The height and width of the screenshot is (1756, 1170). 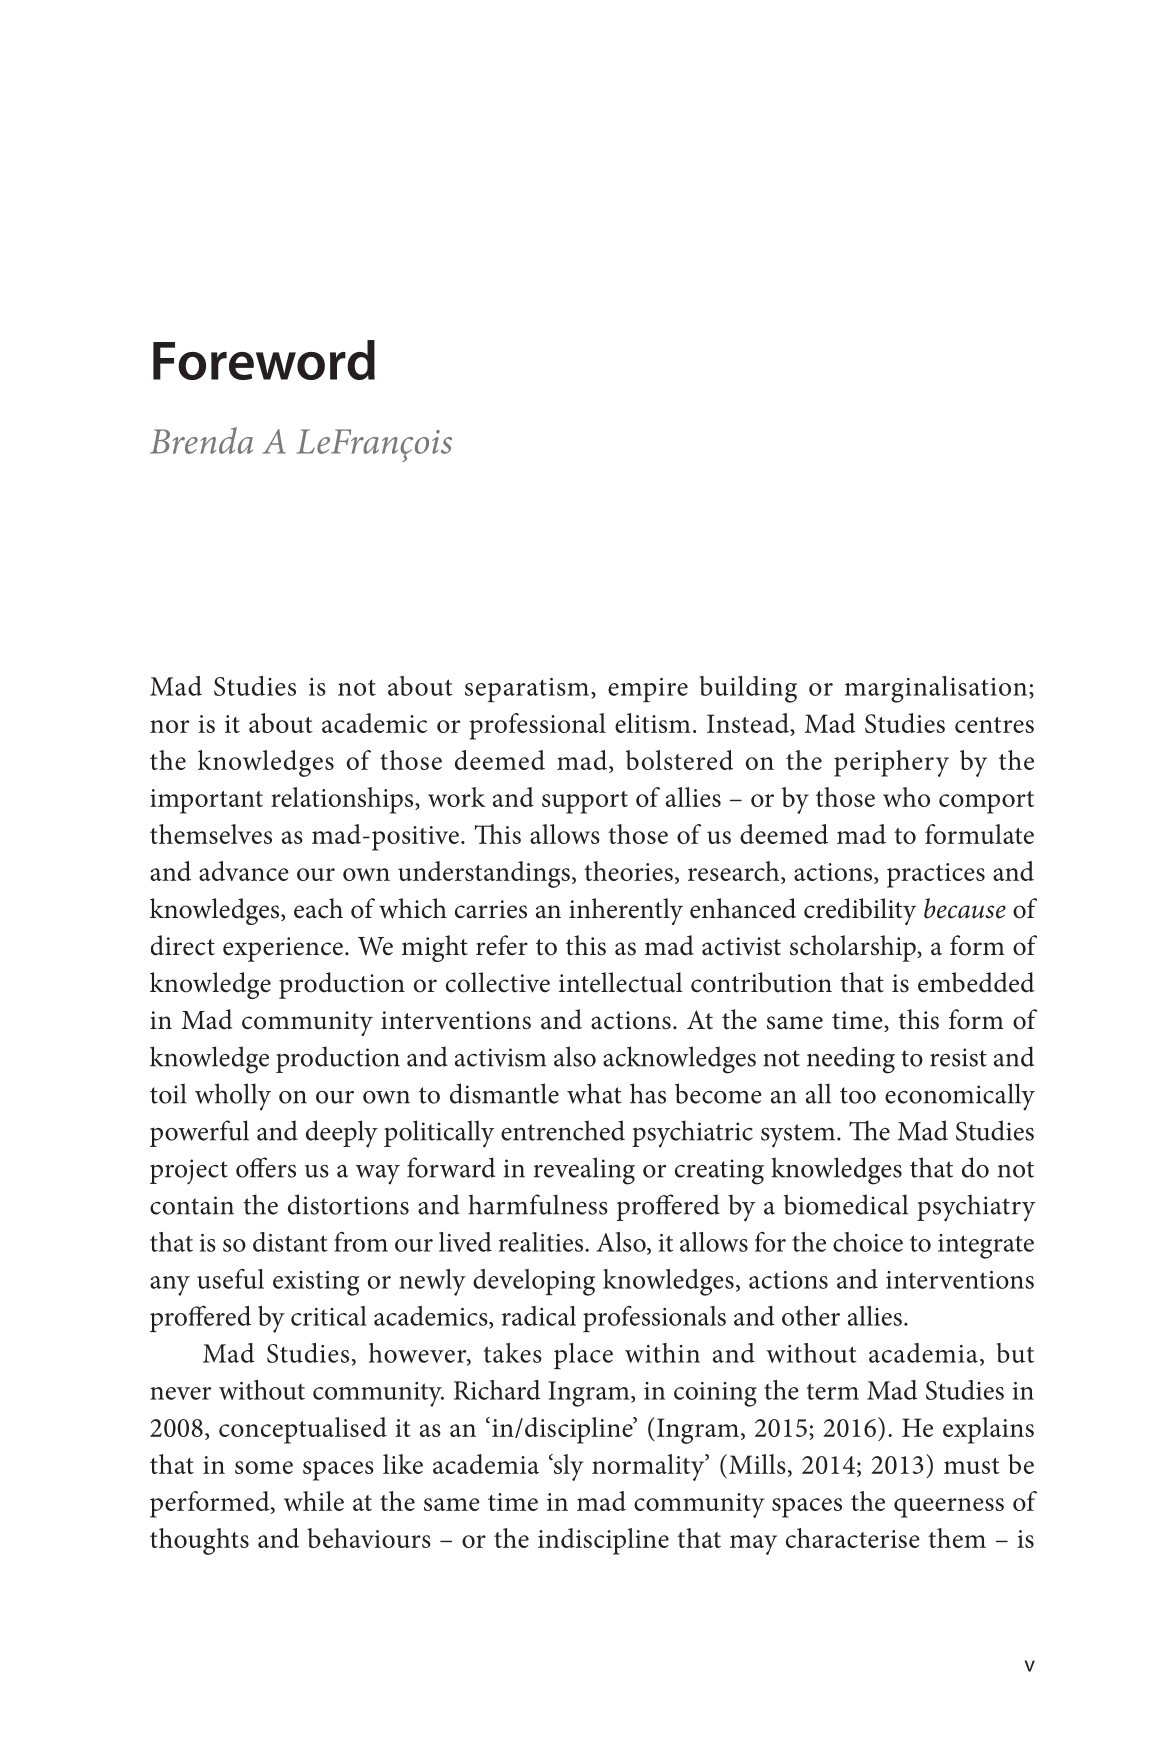 What do you see at coordinates (201, 440) in the screenshot?
I see `Brenda` at bounding box center [201, 440].
